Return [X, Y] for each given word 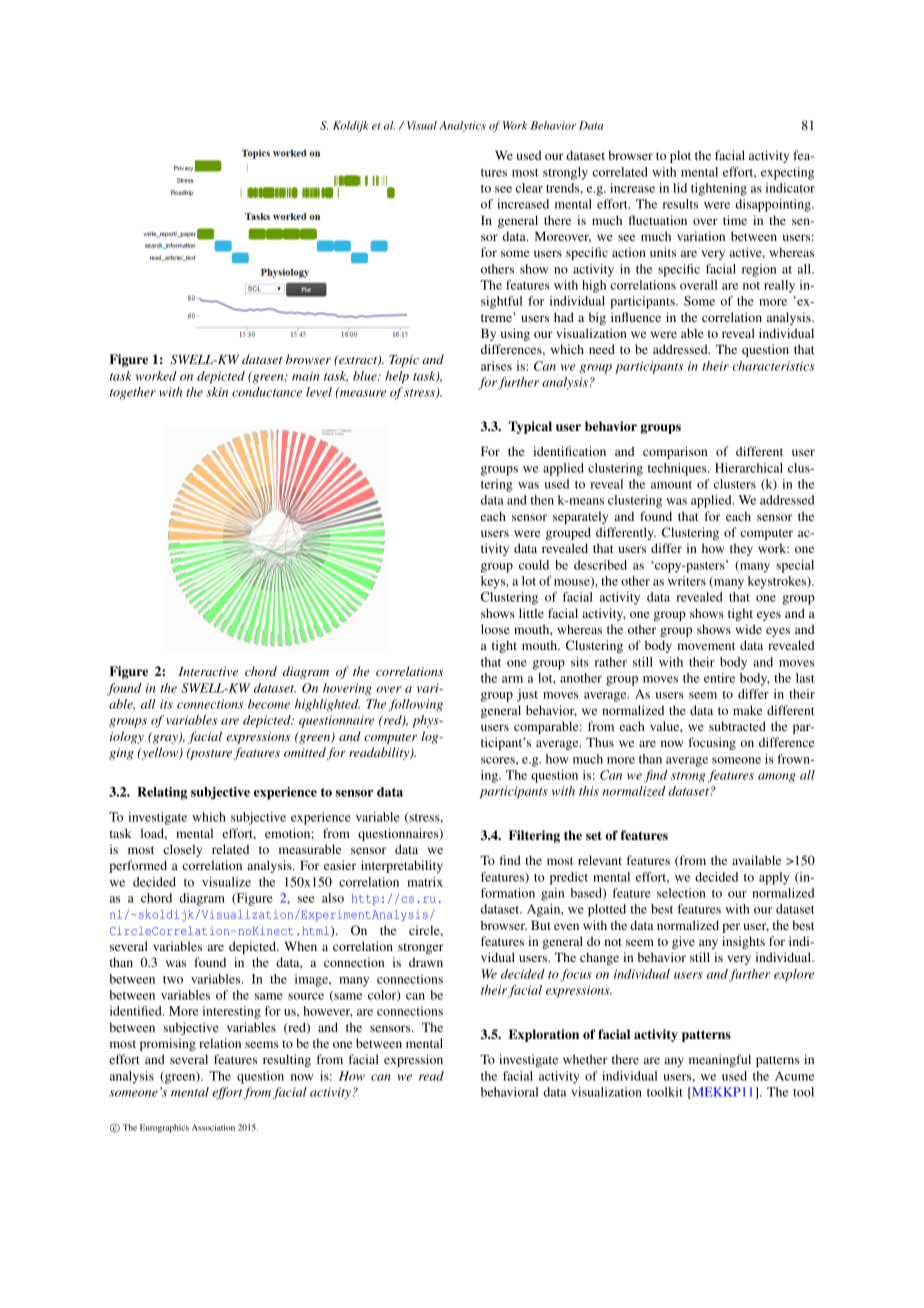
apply [774, 878]
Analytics [462, 126]
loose [495, 629]
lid [680, 188]
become [269, 704]
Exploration [544, 1035]
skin [217, 392]
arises [496, 366]
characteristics [773, 366]
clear [529, 188]
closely [182, 850]
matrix [425, 882]
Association [213, 1127]
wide [749, 629]
